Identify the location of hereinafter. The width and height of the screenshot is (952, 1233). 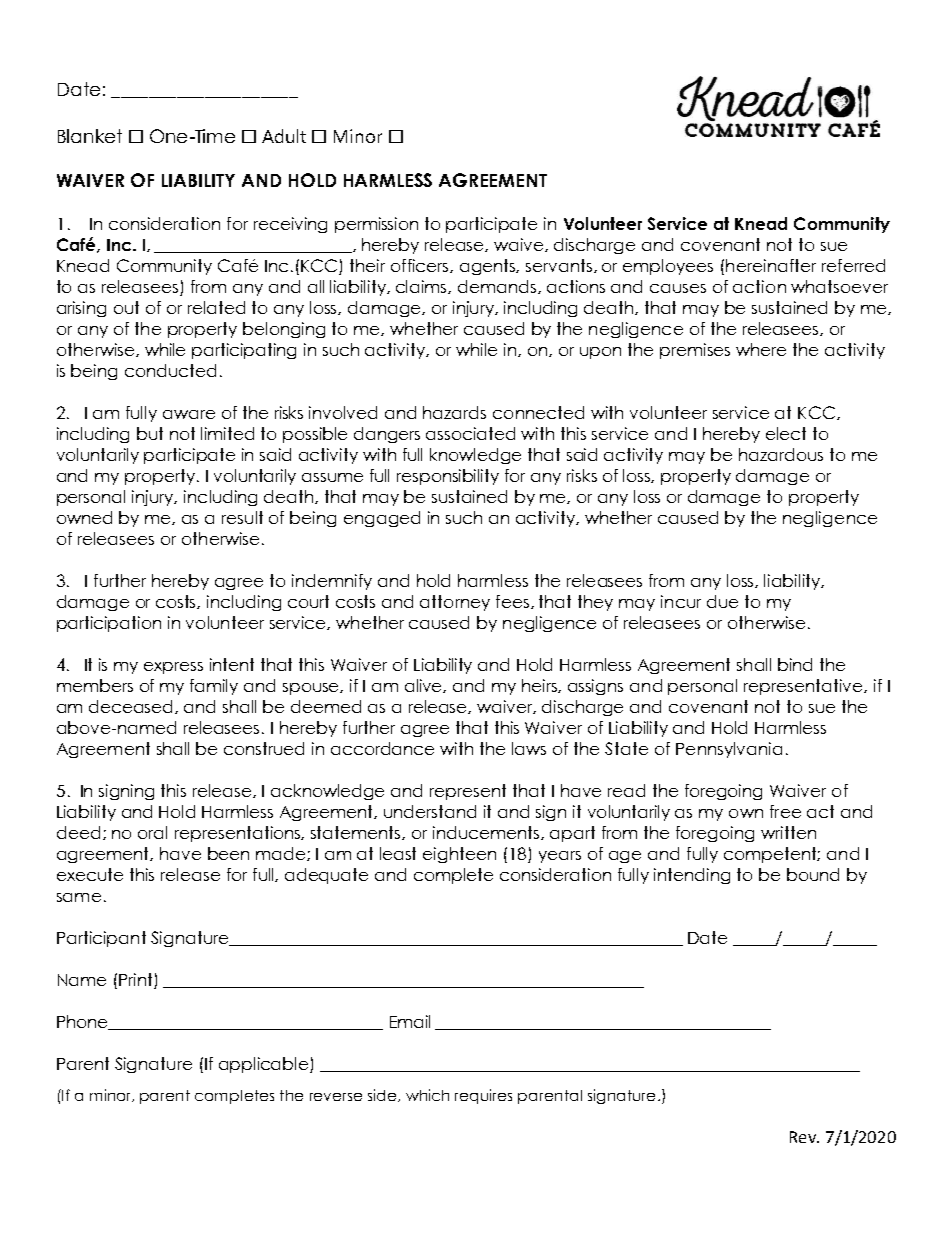
(771, 265).
